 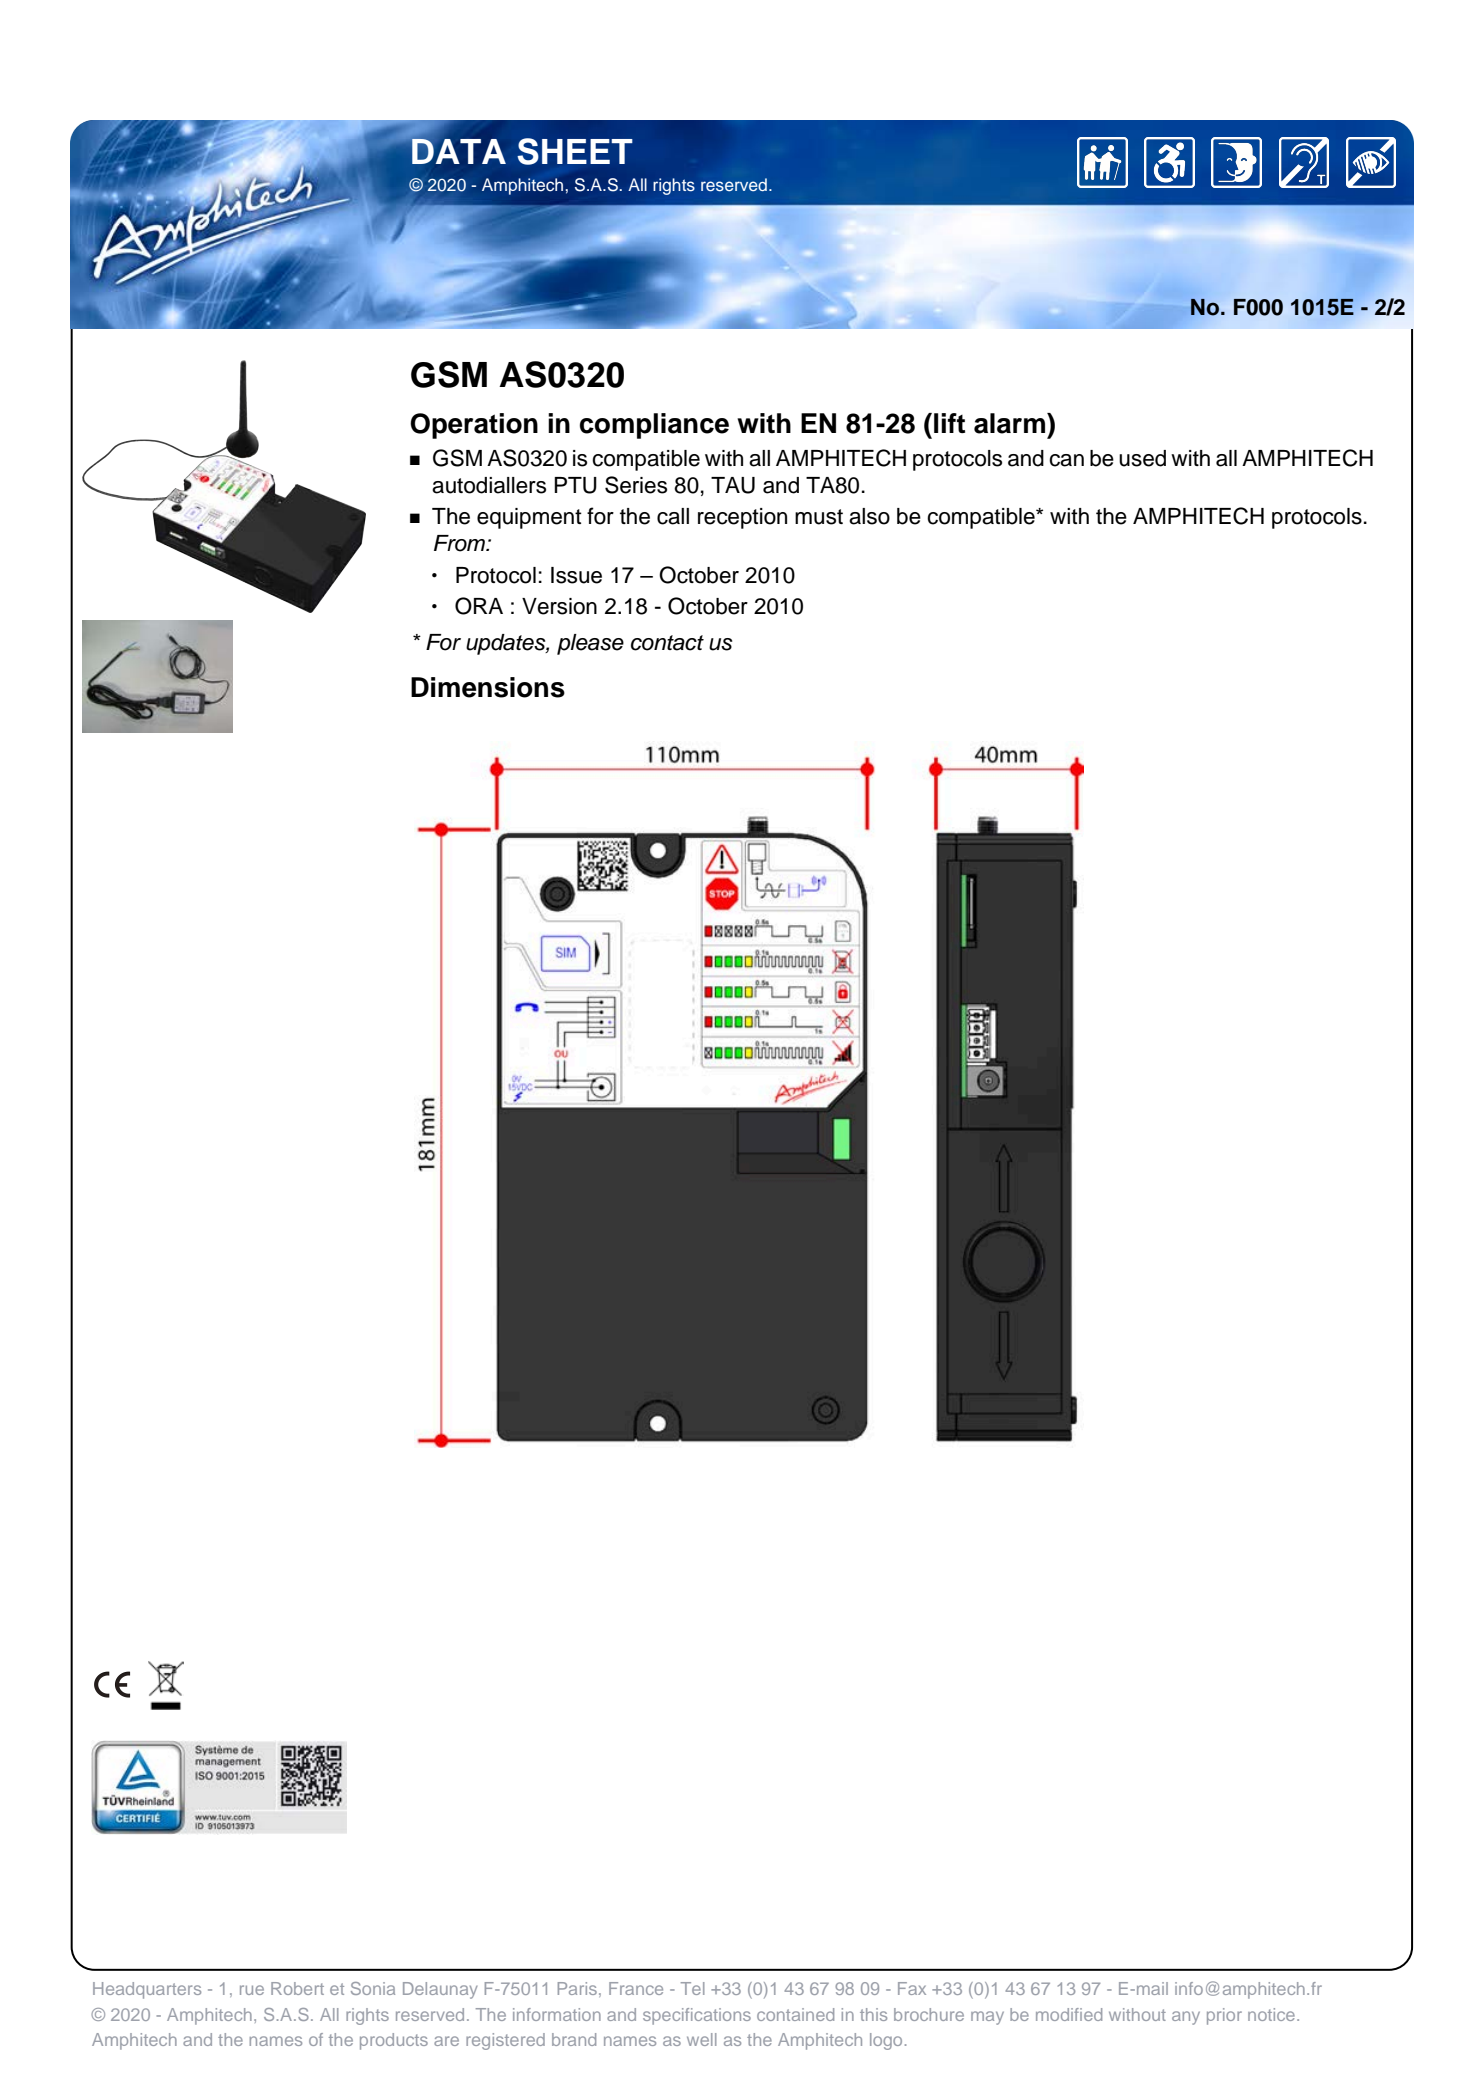 What do you see at coordinates (1069, 2014) in the screenshot?
I see `modified` at bounding box center [1069, 2014].
